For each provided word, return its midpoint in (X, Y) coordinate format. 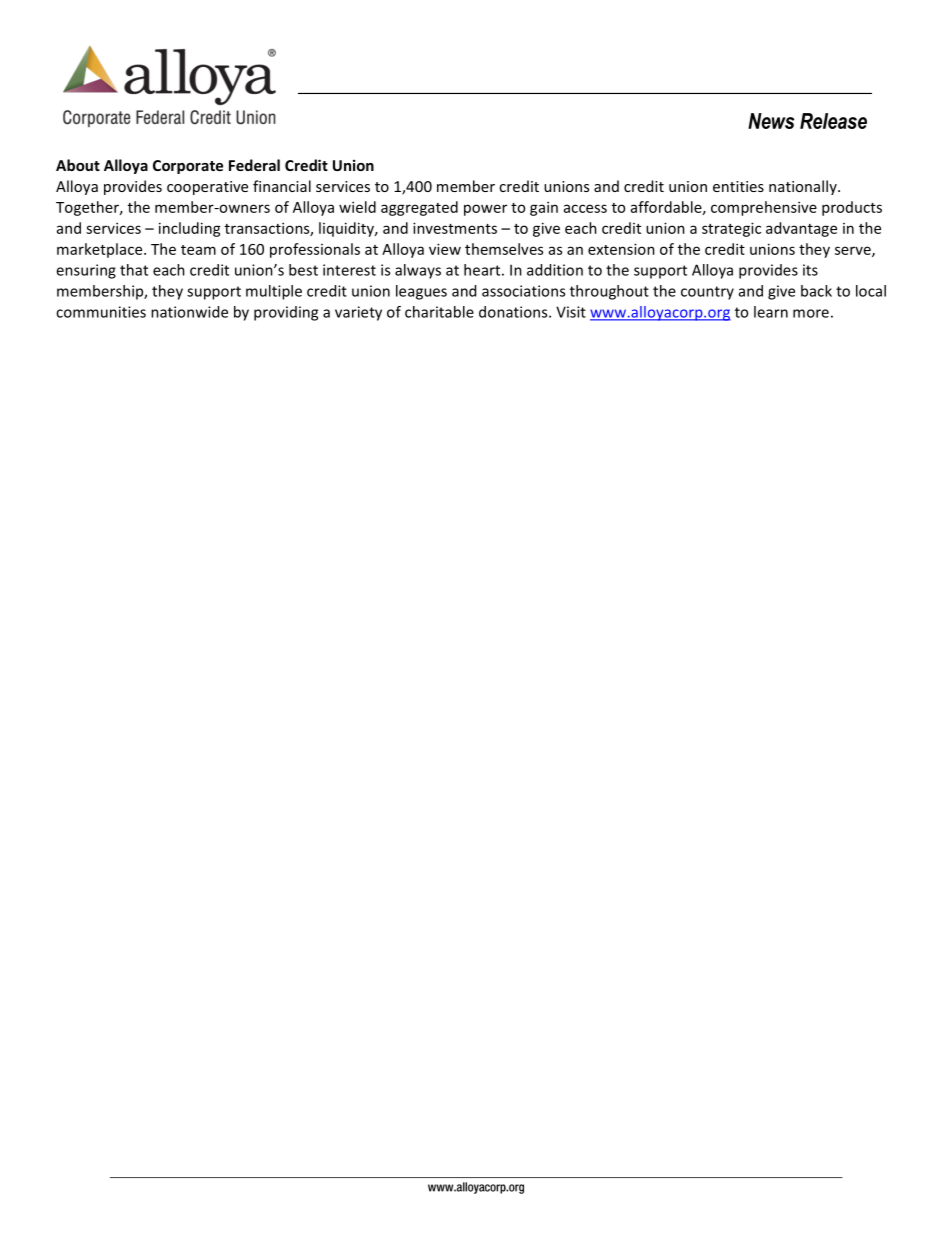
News (771, 121)
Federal (254, 165)
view (445, 249)
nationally (804, 187)
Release (833, 121)
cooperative (207, 188)
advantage (801, 229)
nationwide (189, 312)
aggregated (419, 208)
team (198, 250)
